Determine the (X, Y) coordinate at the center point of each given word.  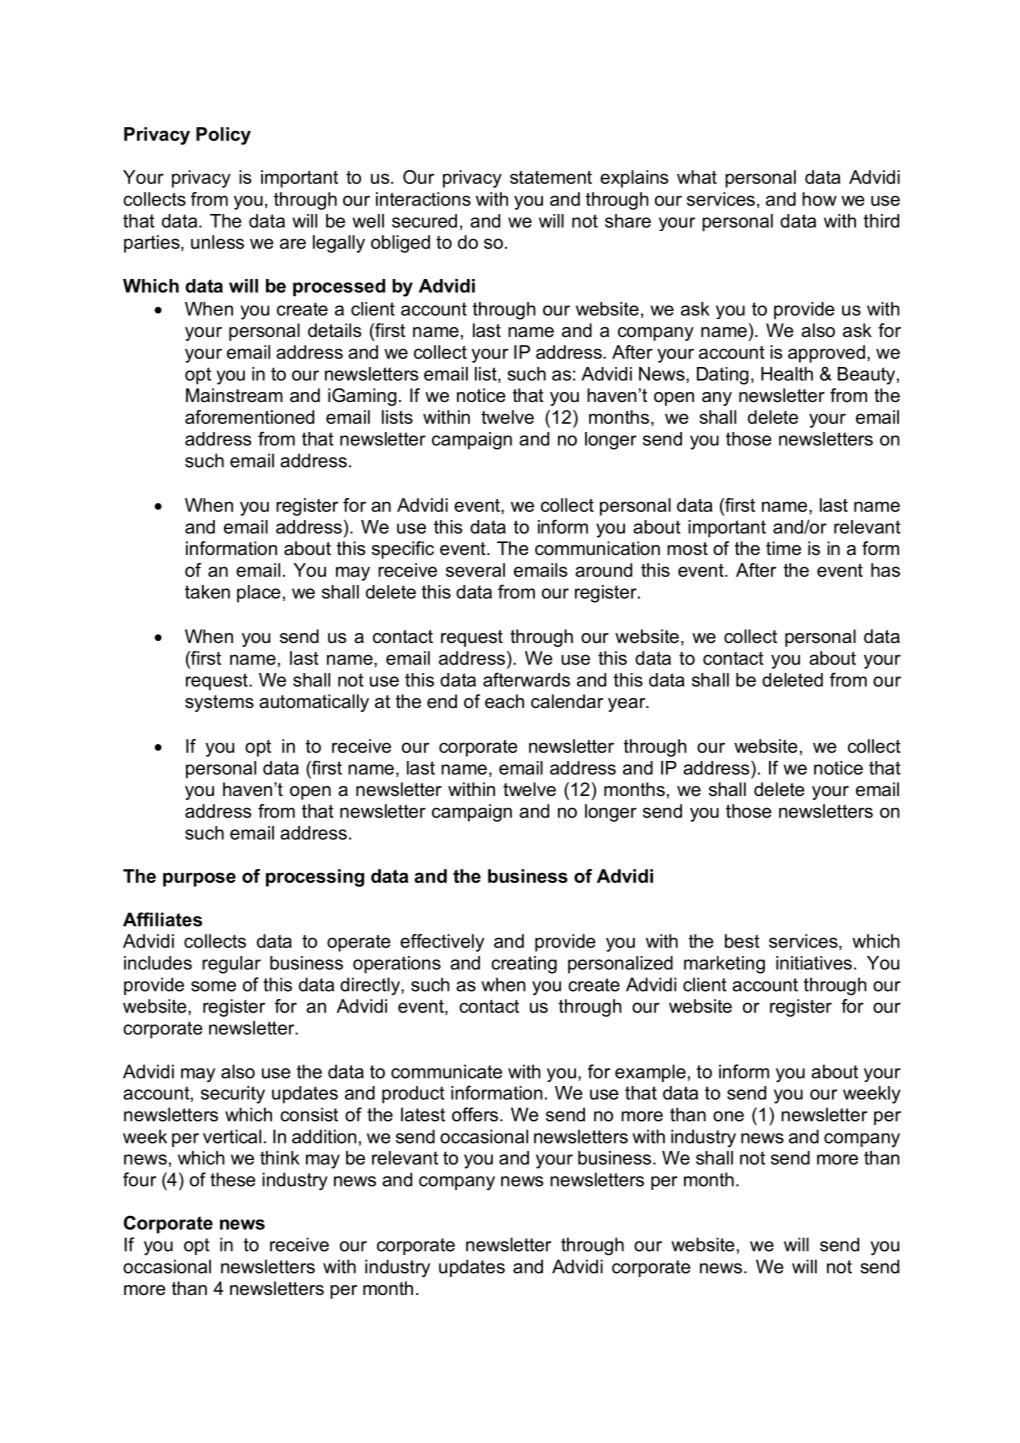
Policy (223, 136)
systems (219, 703)
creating (524, 965)
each (504, 701)
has (885, 570)
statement (551, 177)
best (742, 941)
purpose (199, 879)
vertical (232, 1136)
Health (787, 374)
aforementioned (249, 417)
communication (597, 548)
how (819, 199)
